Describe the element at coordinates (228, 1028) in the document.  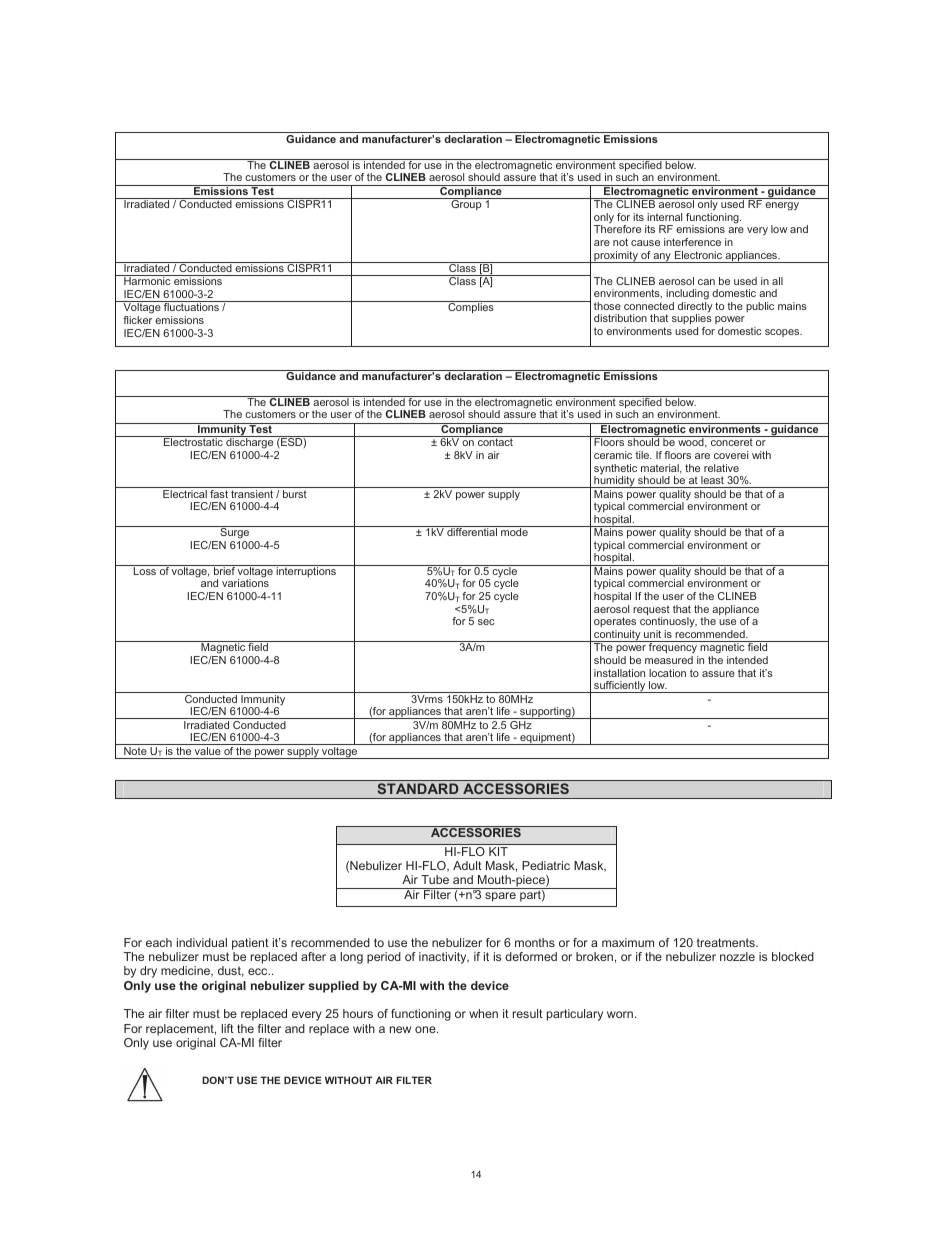
I see `lift` at that location.
